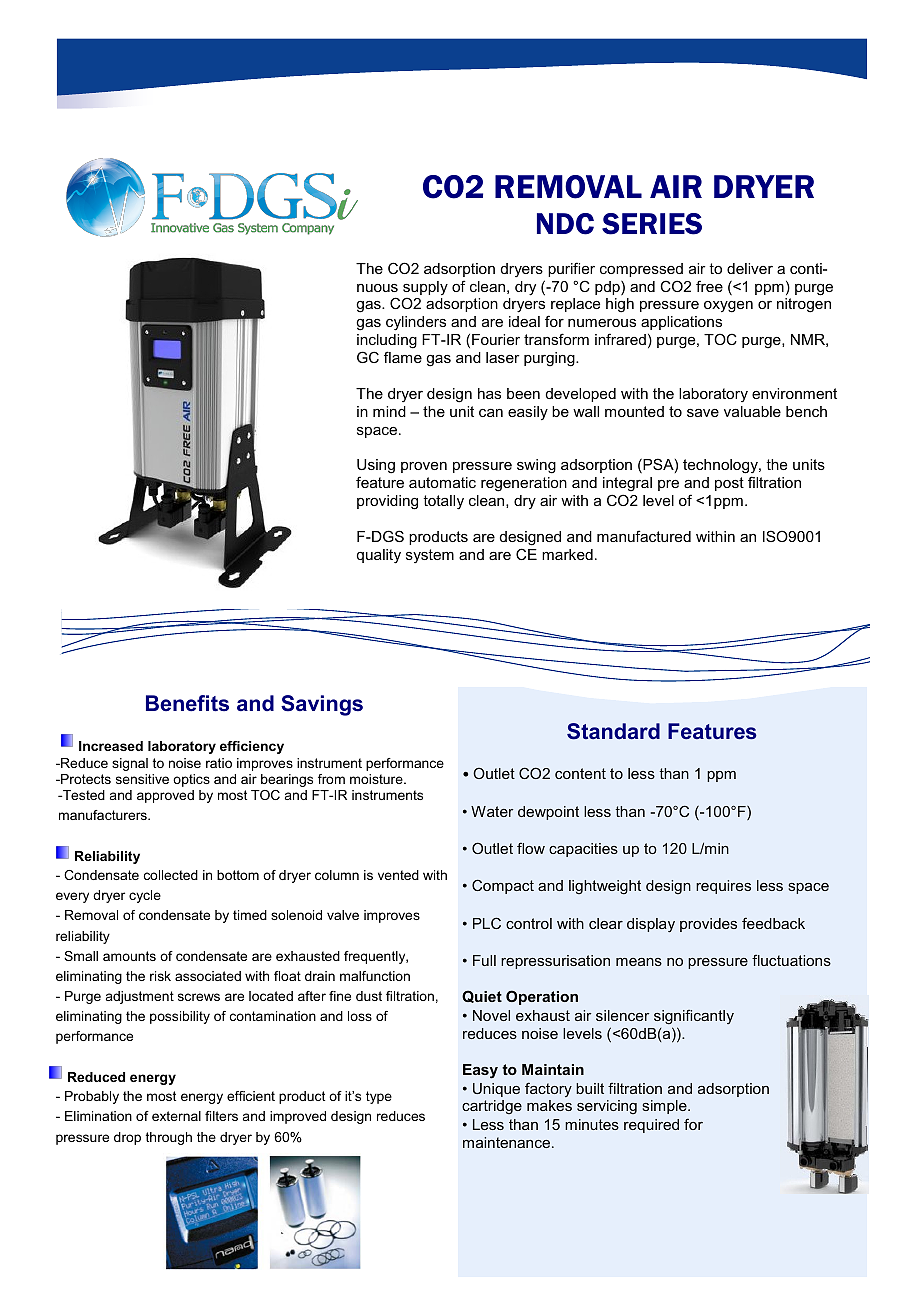  I want to click on including, so click(387, 341).
